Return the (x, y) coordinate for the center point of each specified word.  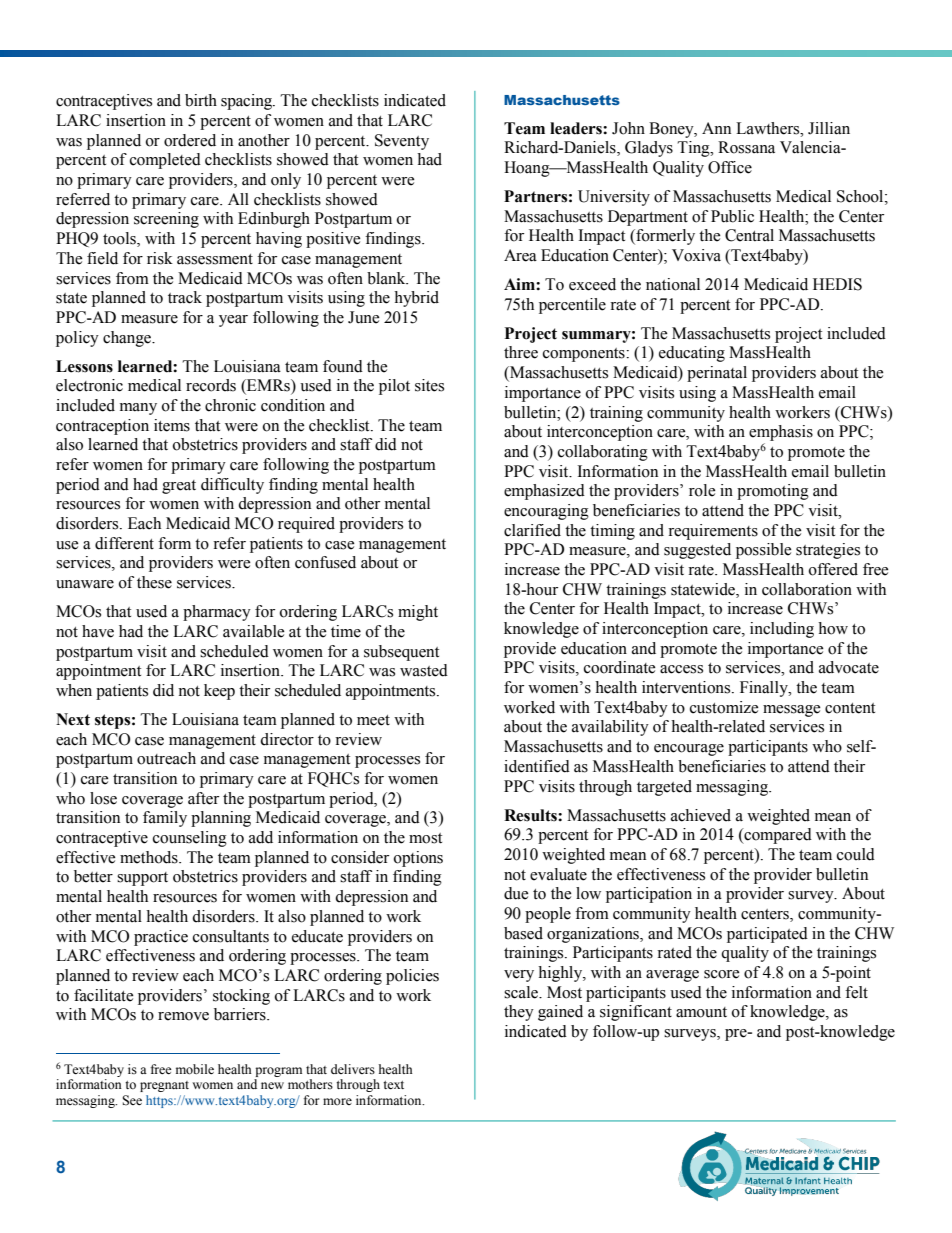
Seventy (402, 142)
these (154, 582)
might (418, 613)
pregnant (164, 1086)
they (519, 1013)
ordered (190, 140)
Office (730, 167)
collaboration (807, 589)
